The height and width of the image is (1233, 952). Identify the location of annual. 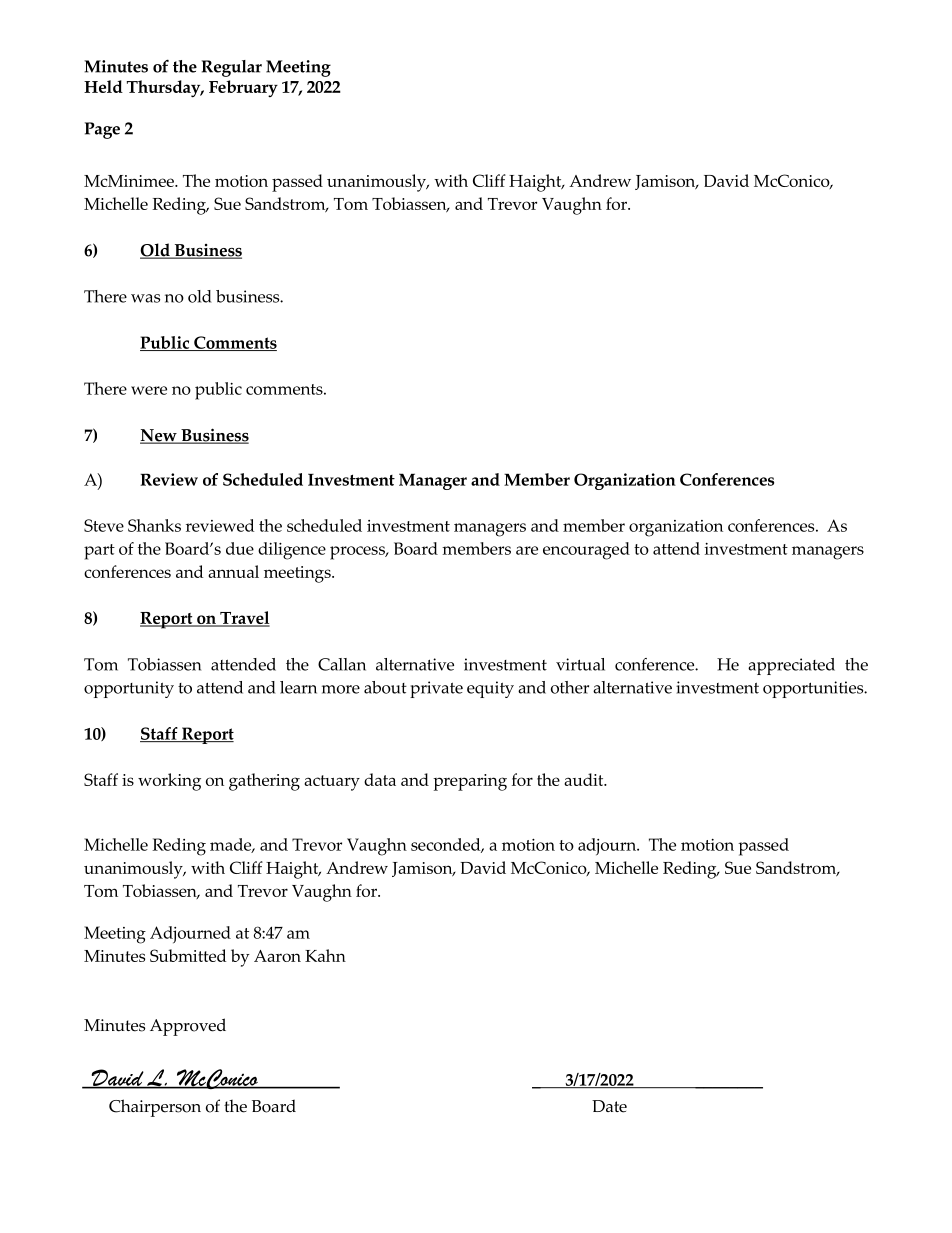
(233, 571).
